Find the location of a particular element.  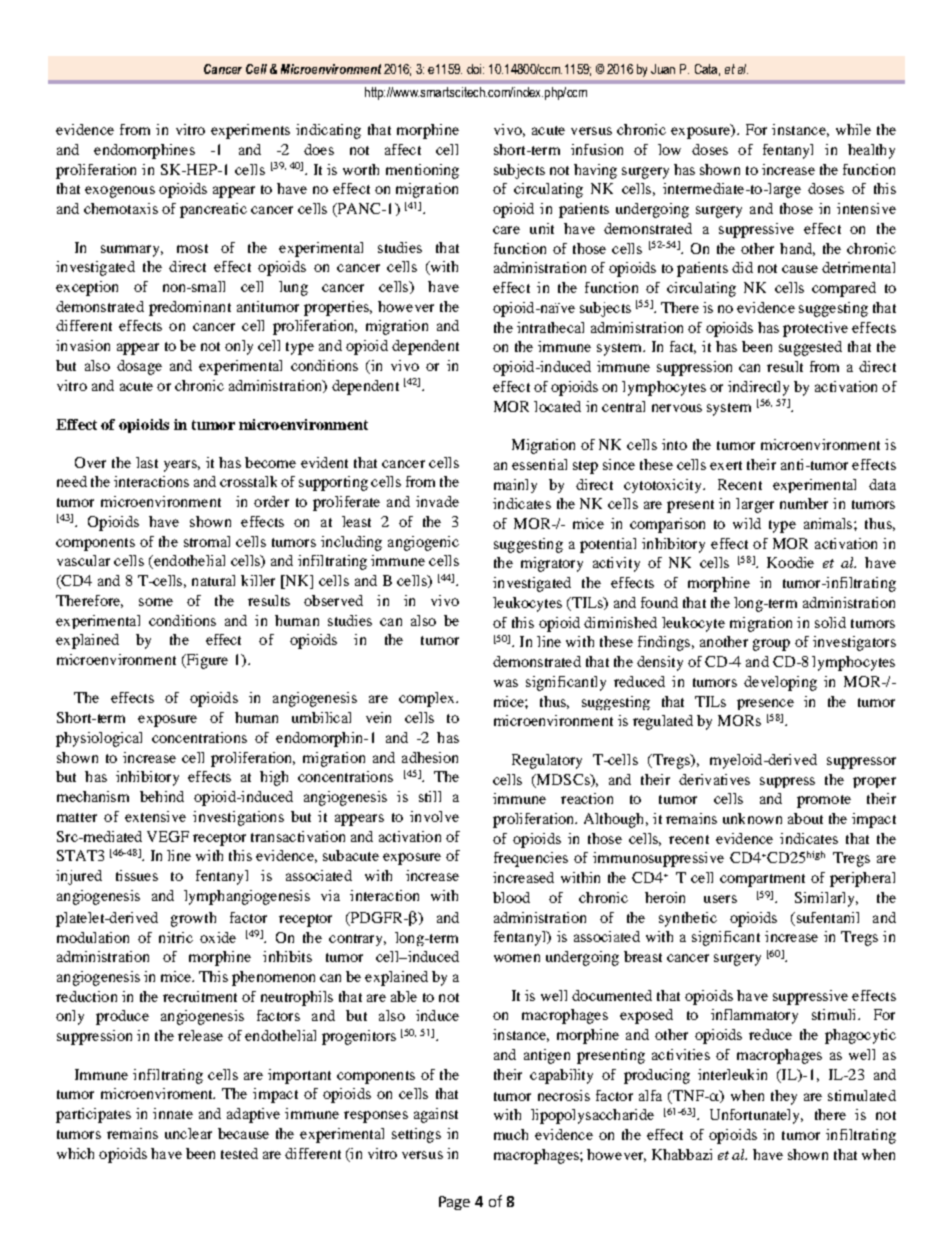

dosage is located at coordinates (139, 367).
